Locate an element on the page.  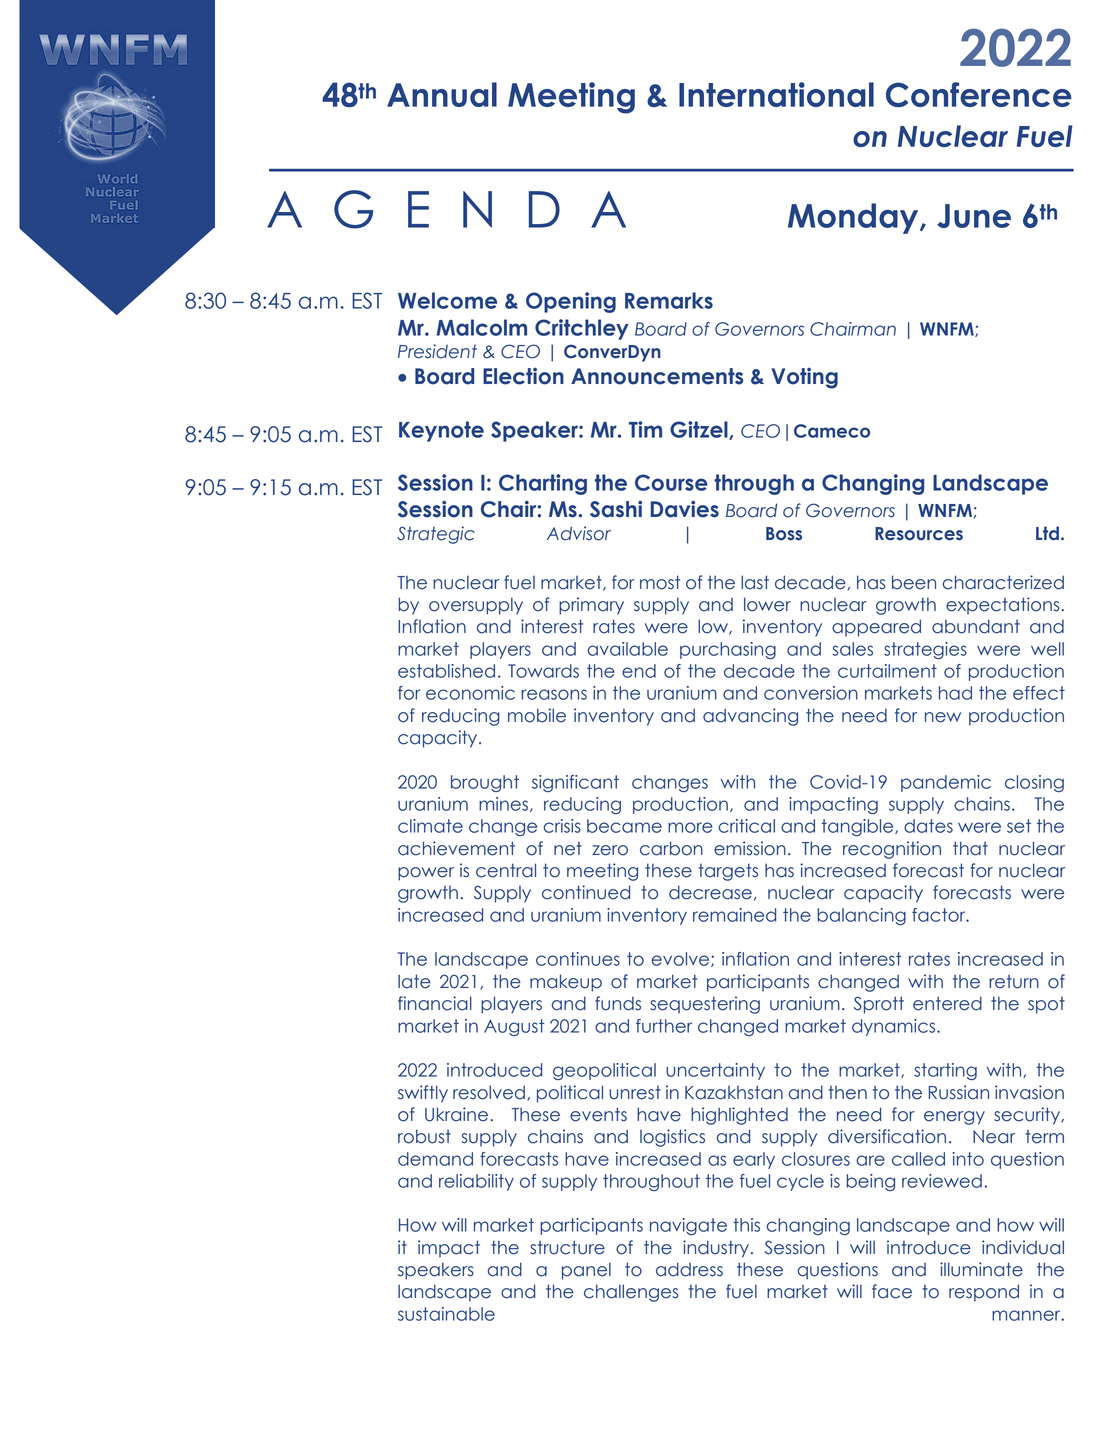
sustainable is located at coordinates (446, 1314).
